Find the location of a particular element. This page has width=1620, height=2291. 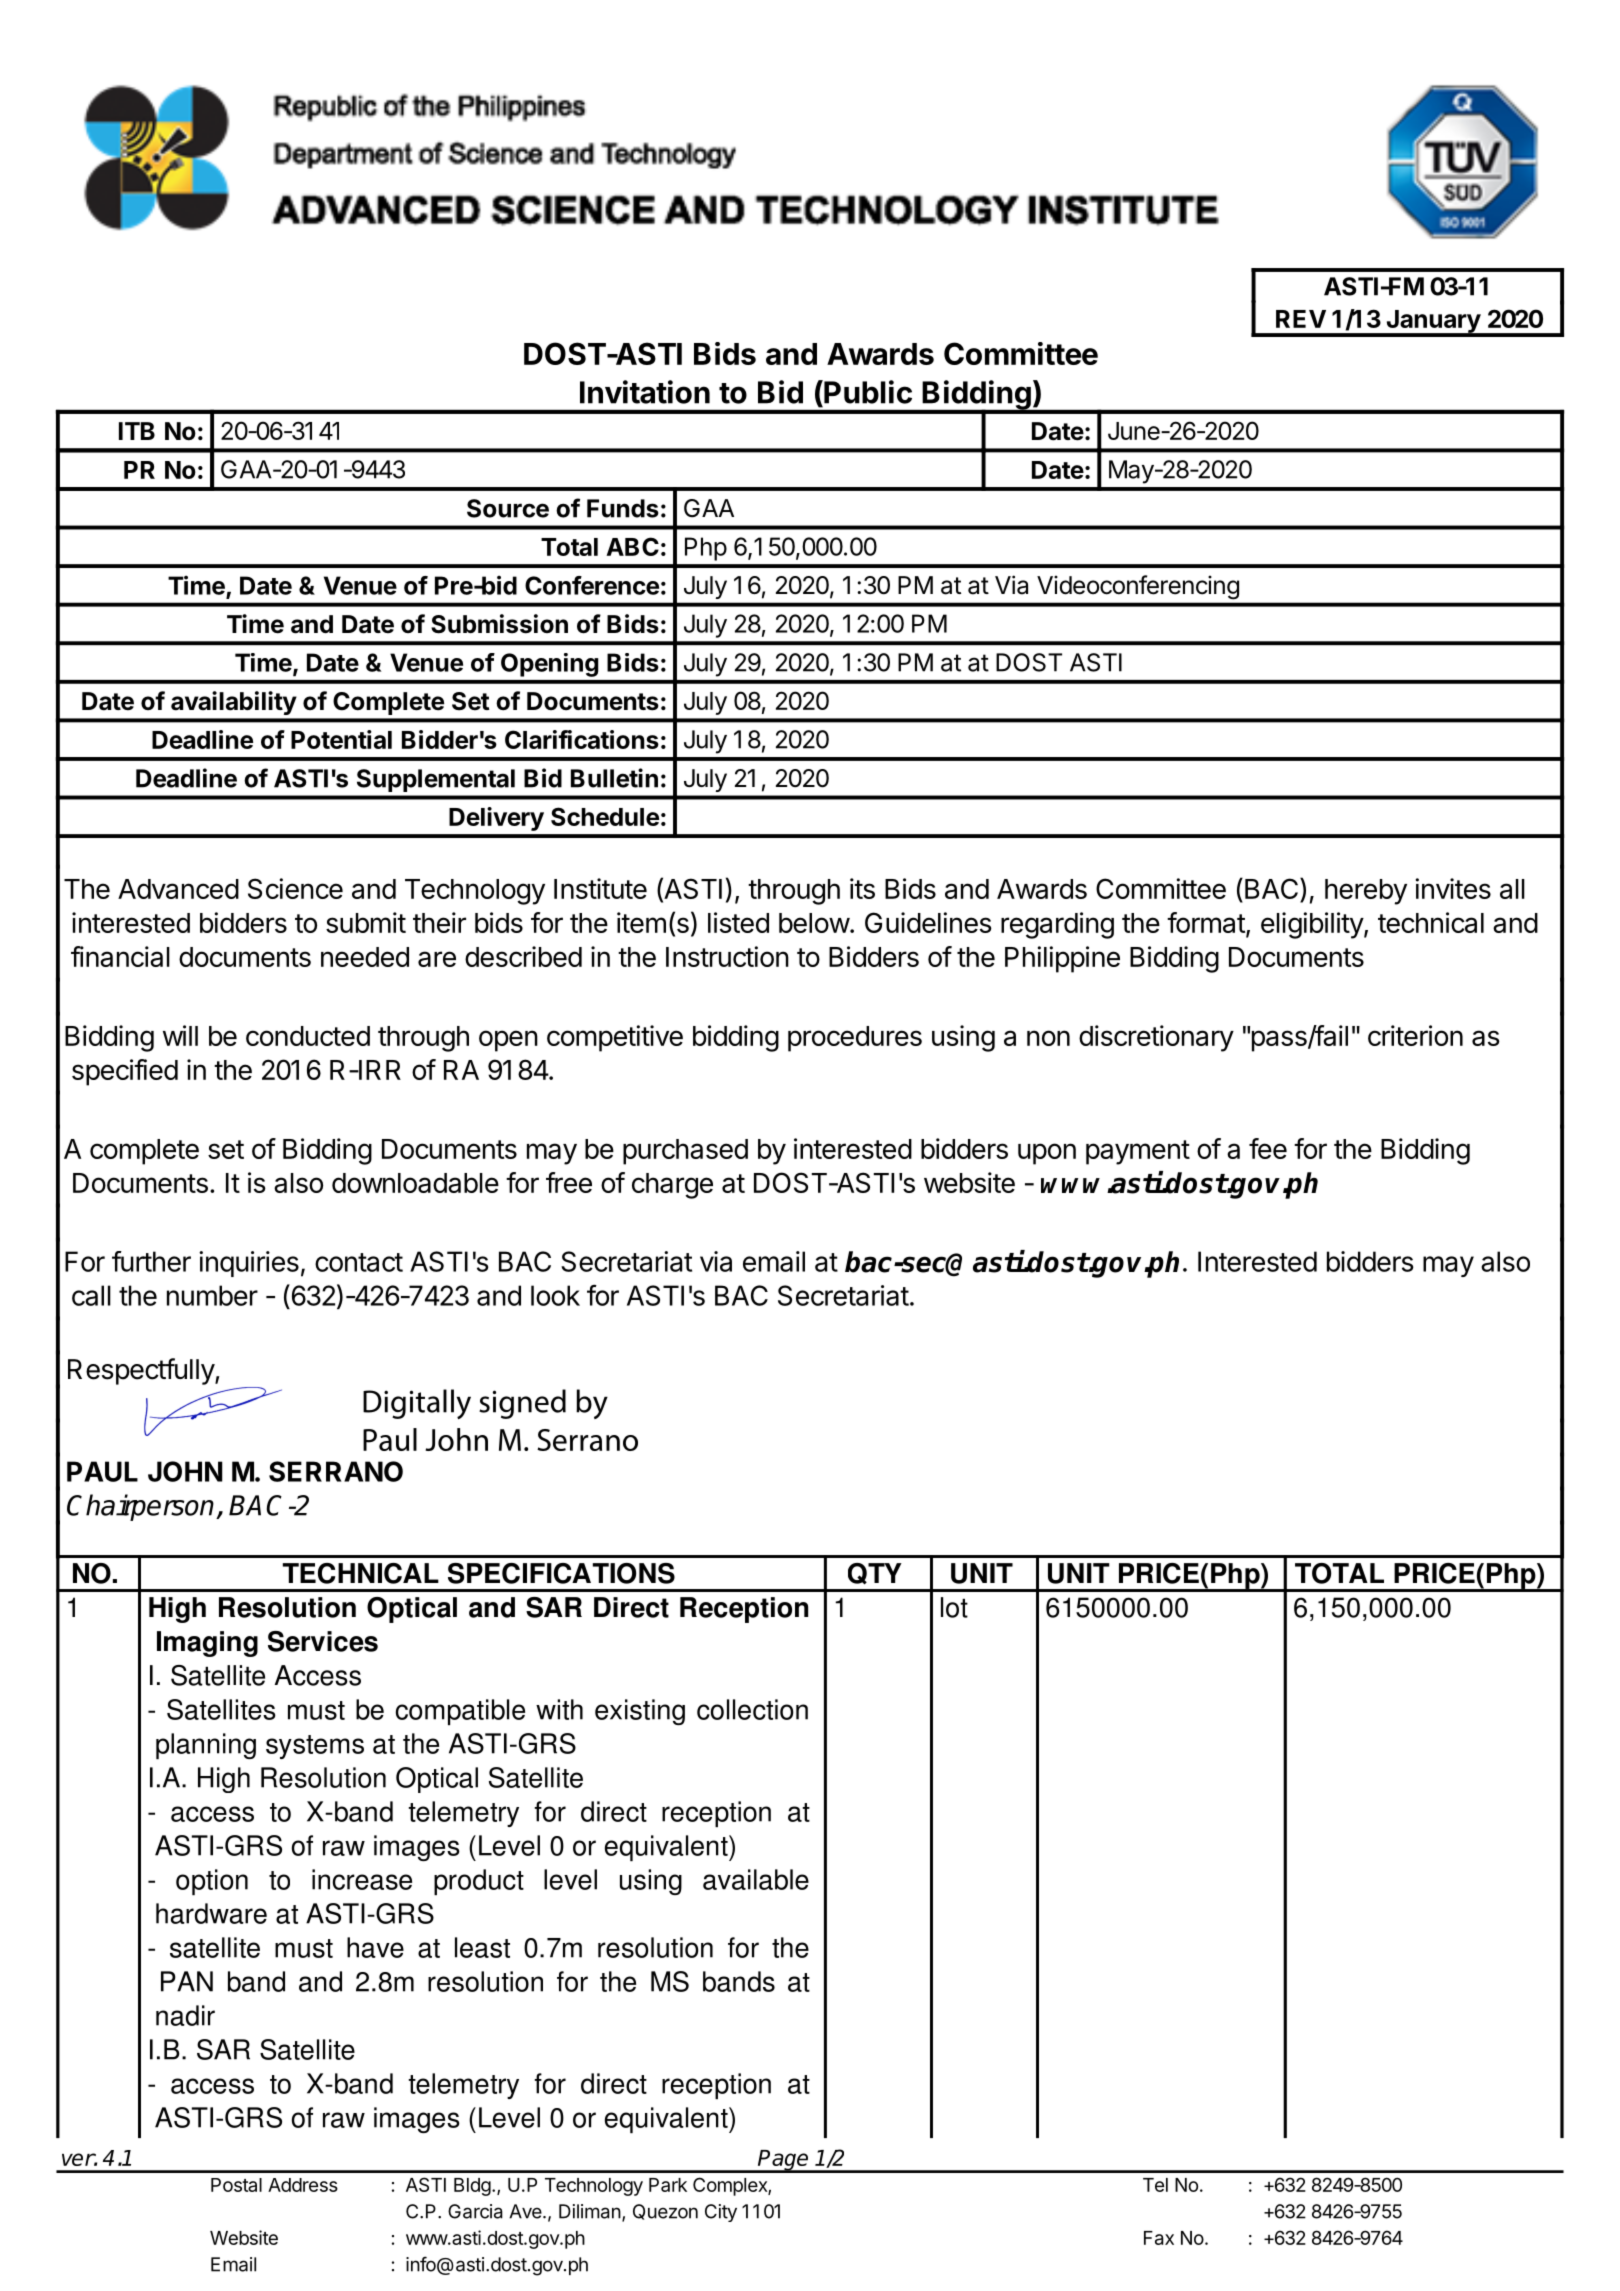

REV is located at coordinates (1301, 319).
